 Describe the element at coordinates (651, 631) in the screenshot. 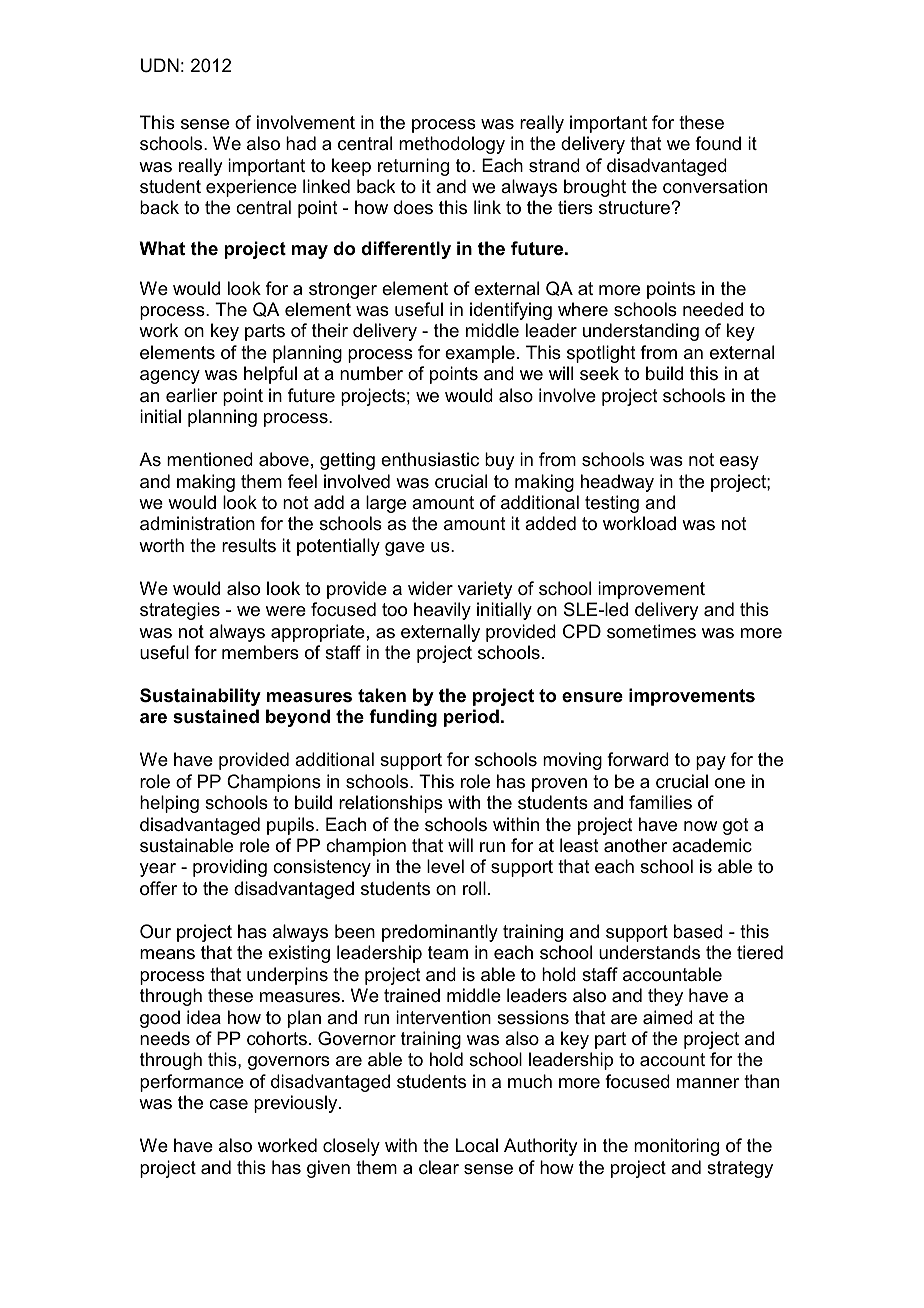

I see `sometimes` at that location.
